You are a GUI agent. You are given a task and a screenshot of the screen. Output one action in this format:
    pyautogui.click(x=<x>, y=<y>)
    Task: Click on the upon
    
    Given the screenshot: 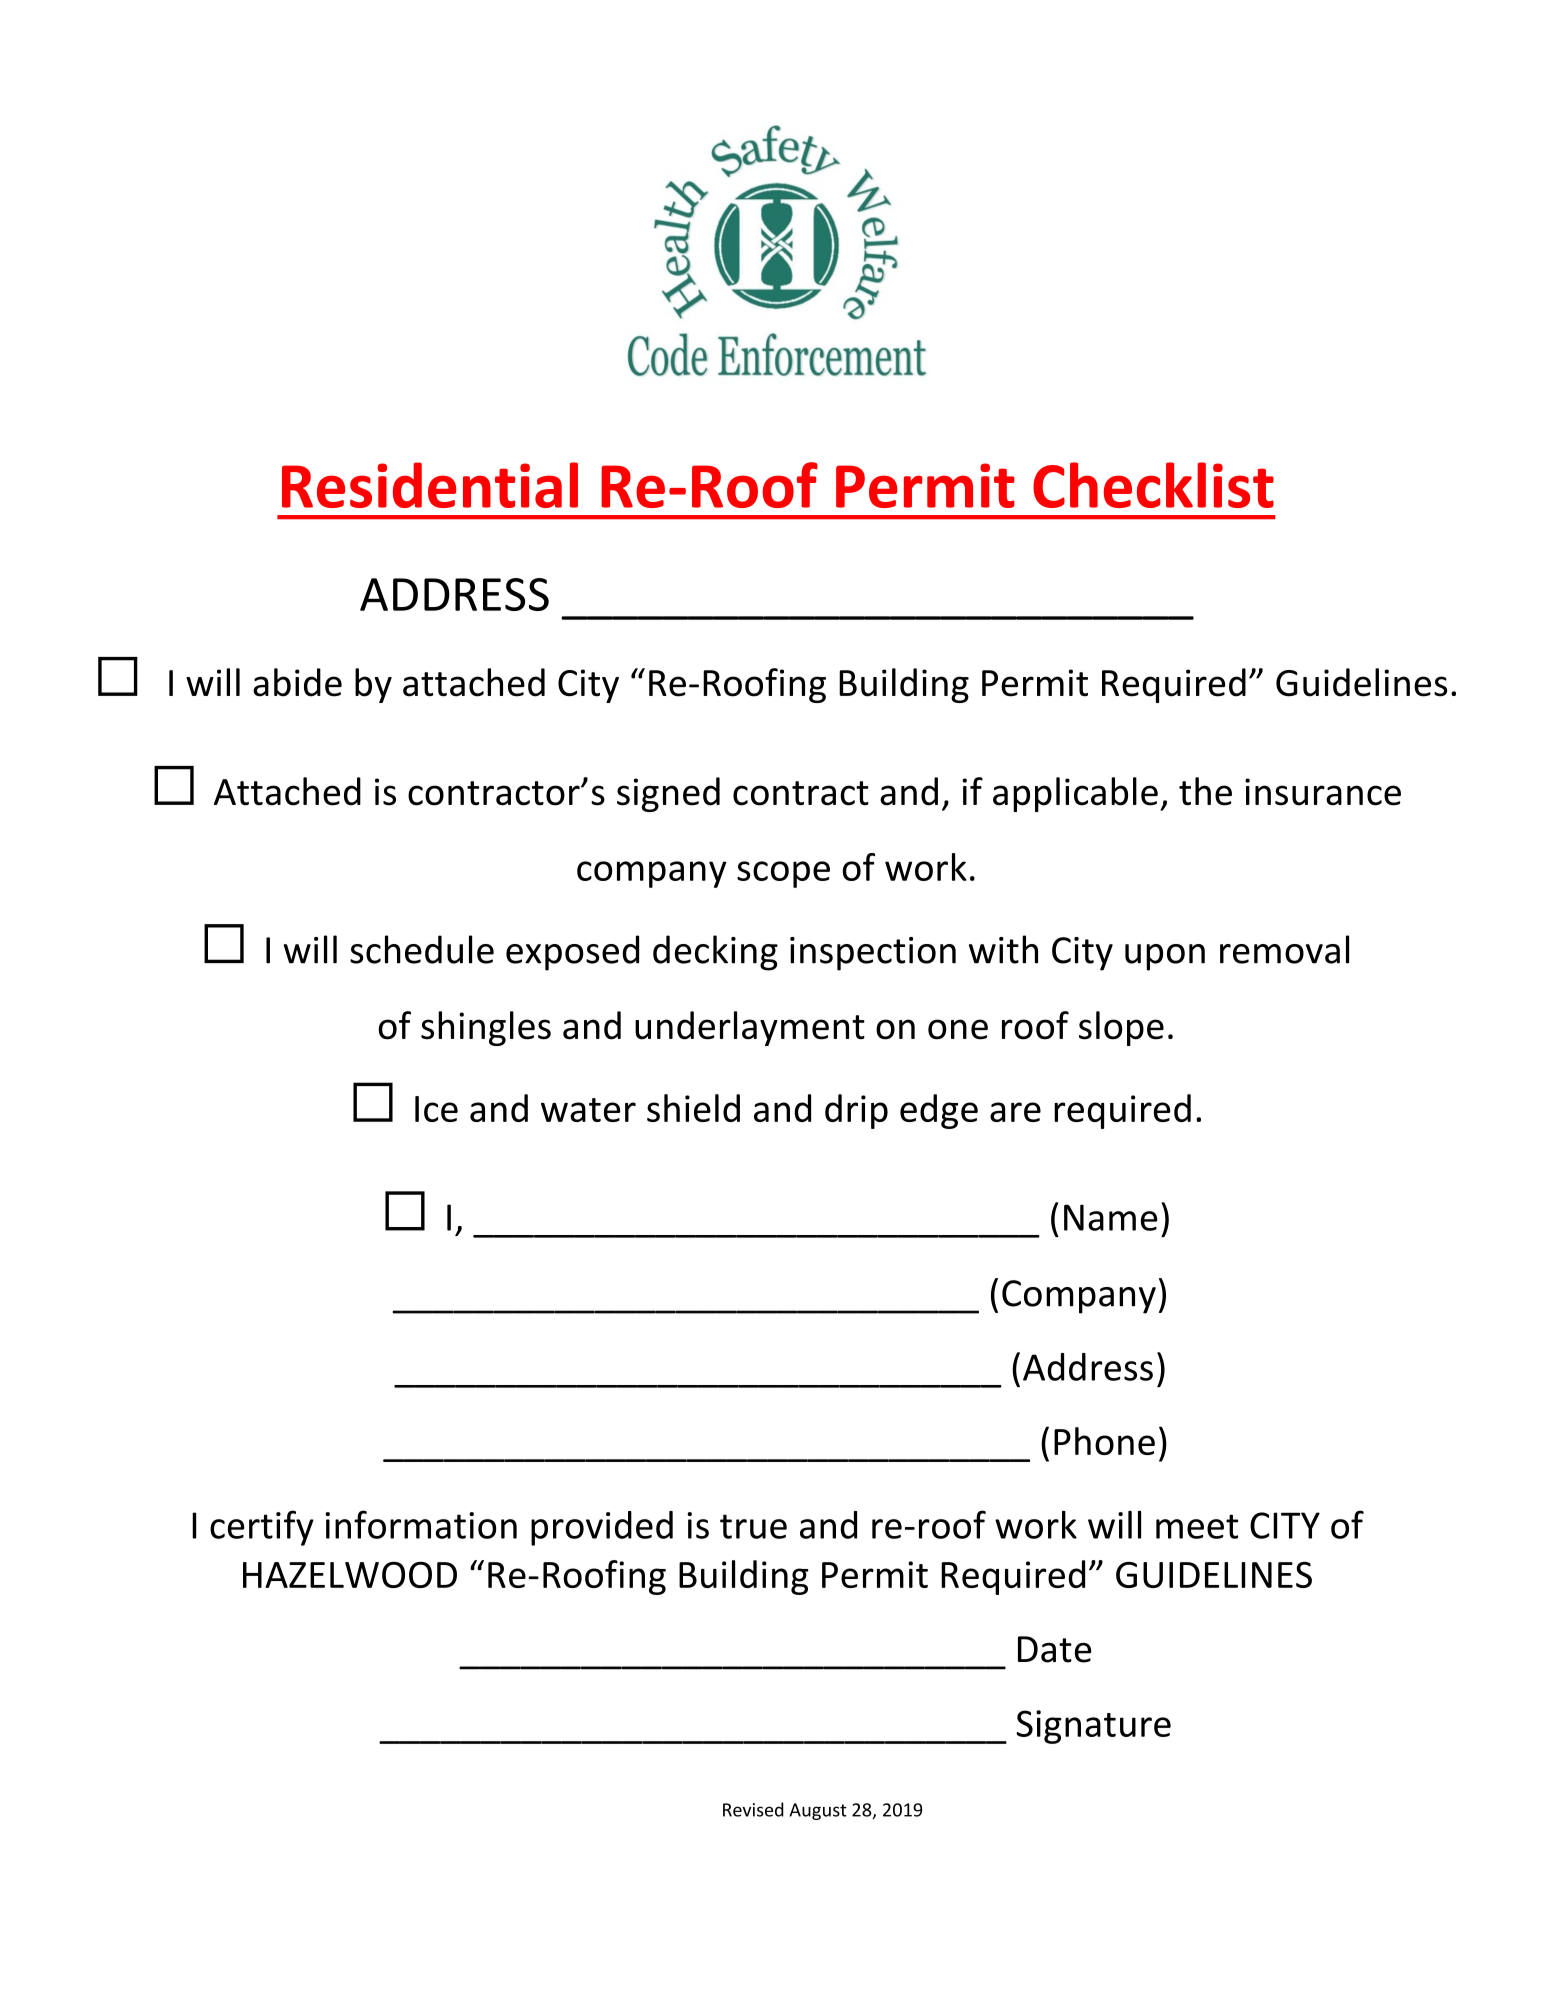 What is the action you would take?
    pyautogui.click(x=1165, y=957)
